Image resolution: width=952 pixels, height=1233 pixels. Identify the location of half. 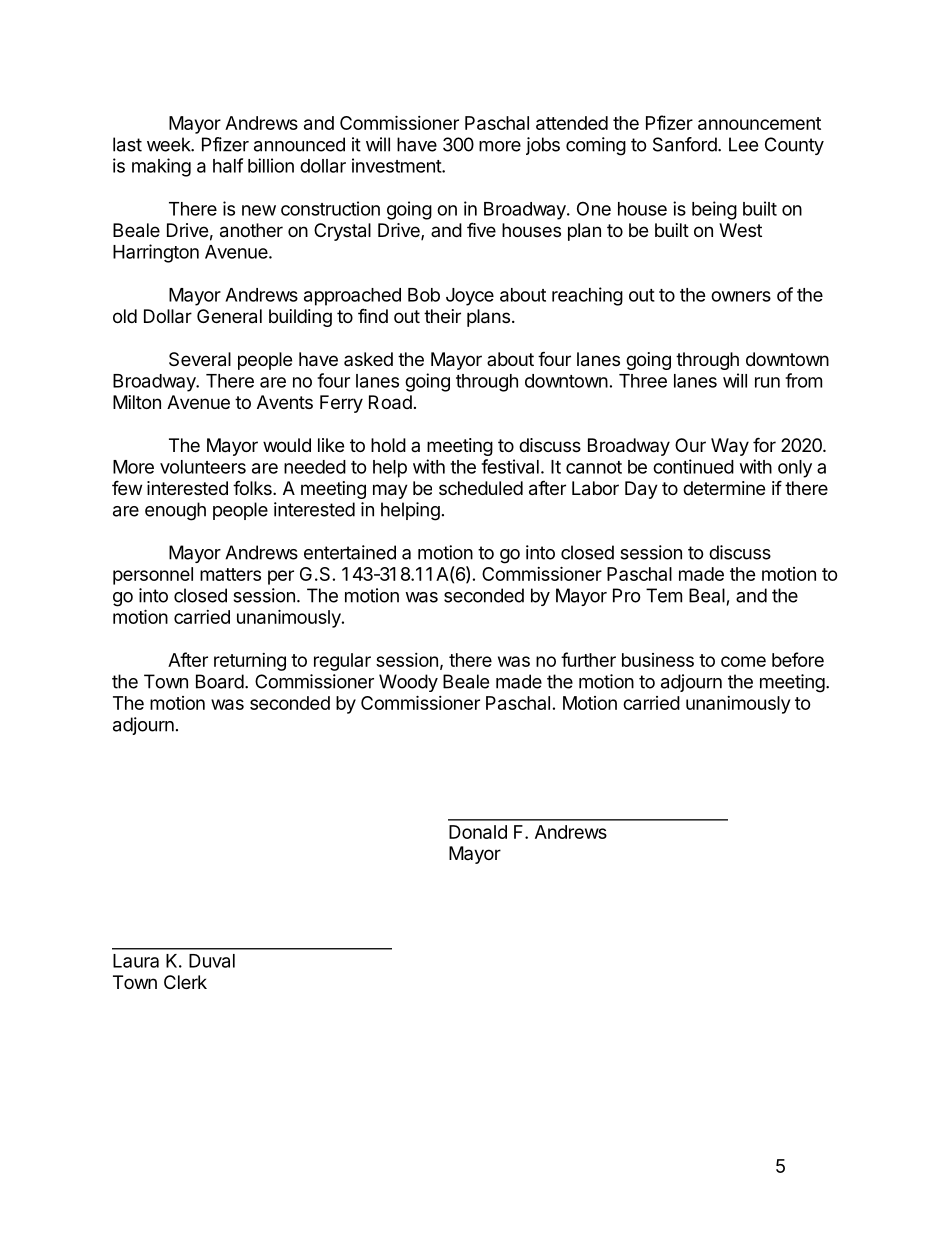
(228, 165).
